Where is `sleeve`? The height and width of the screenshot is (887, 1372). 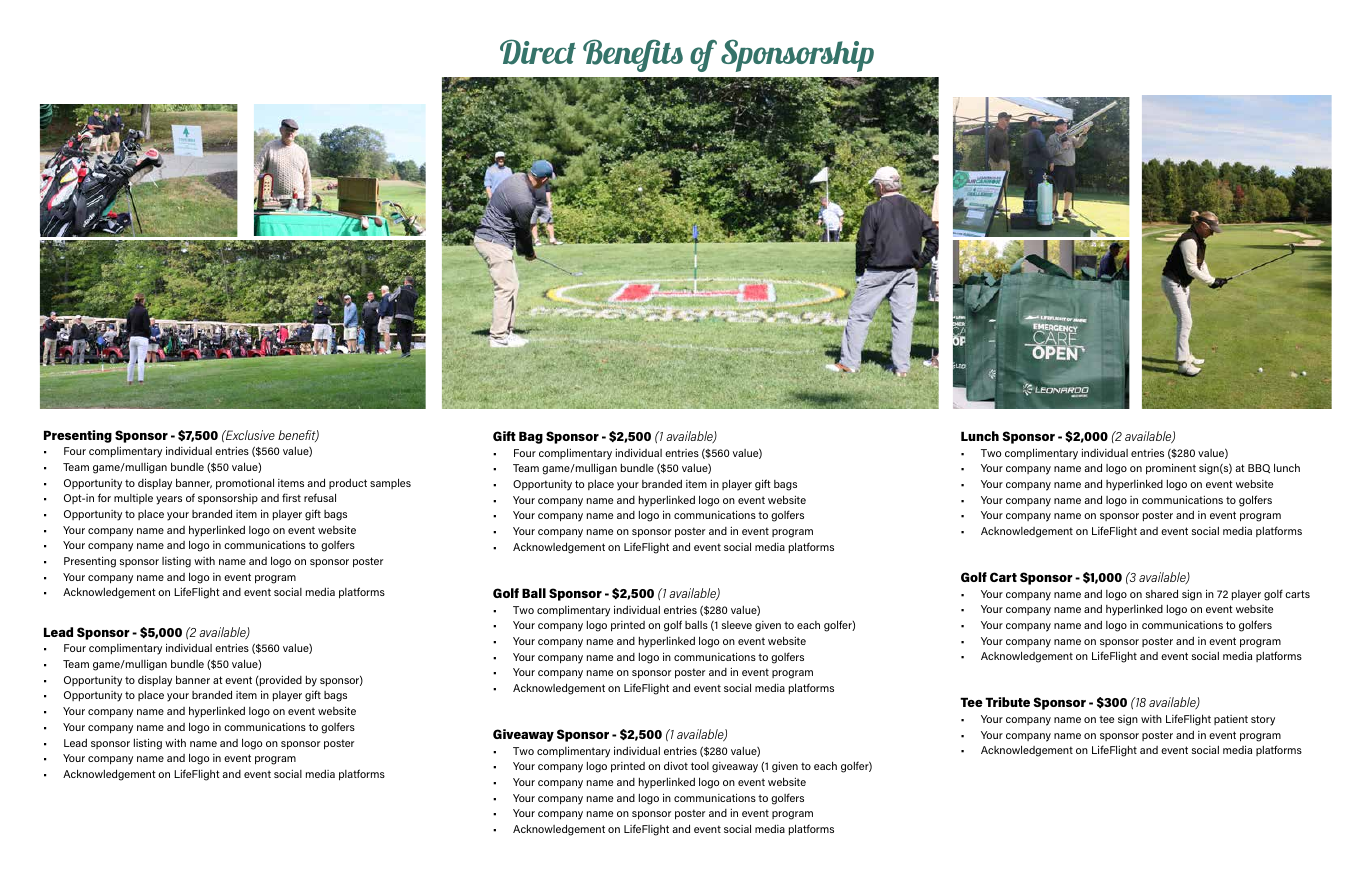 sleeve is located at coordinates (737, 625).
